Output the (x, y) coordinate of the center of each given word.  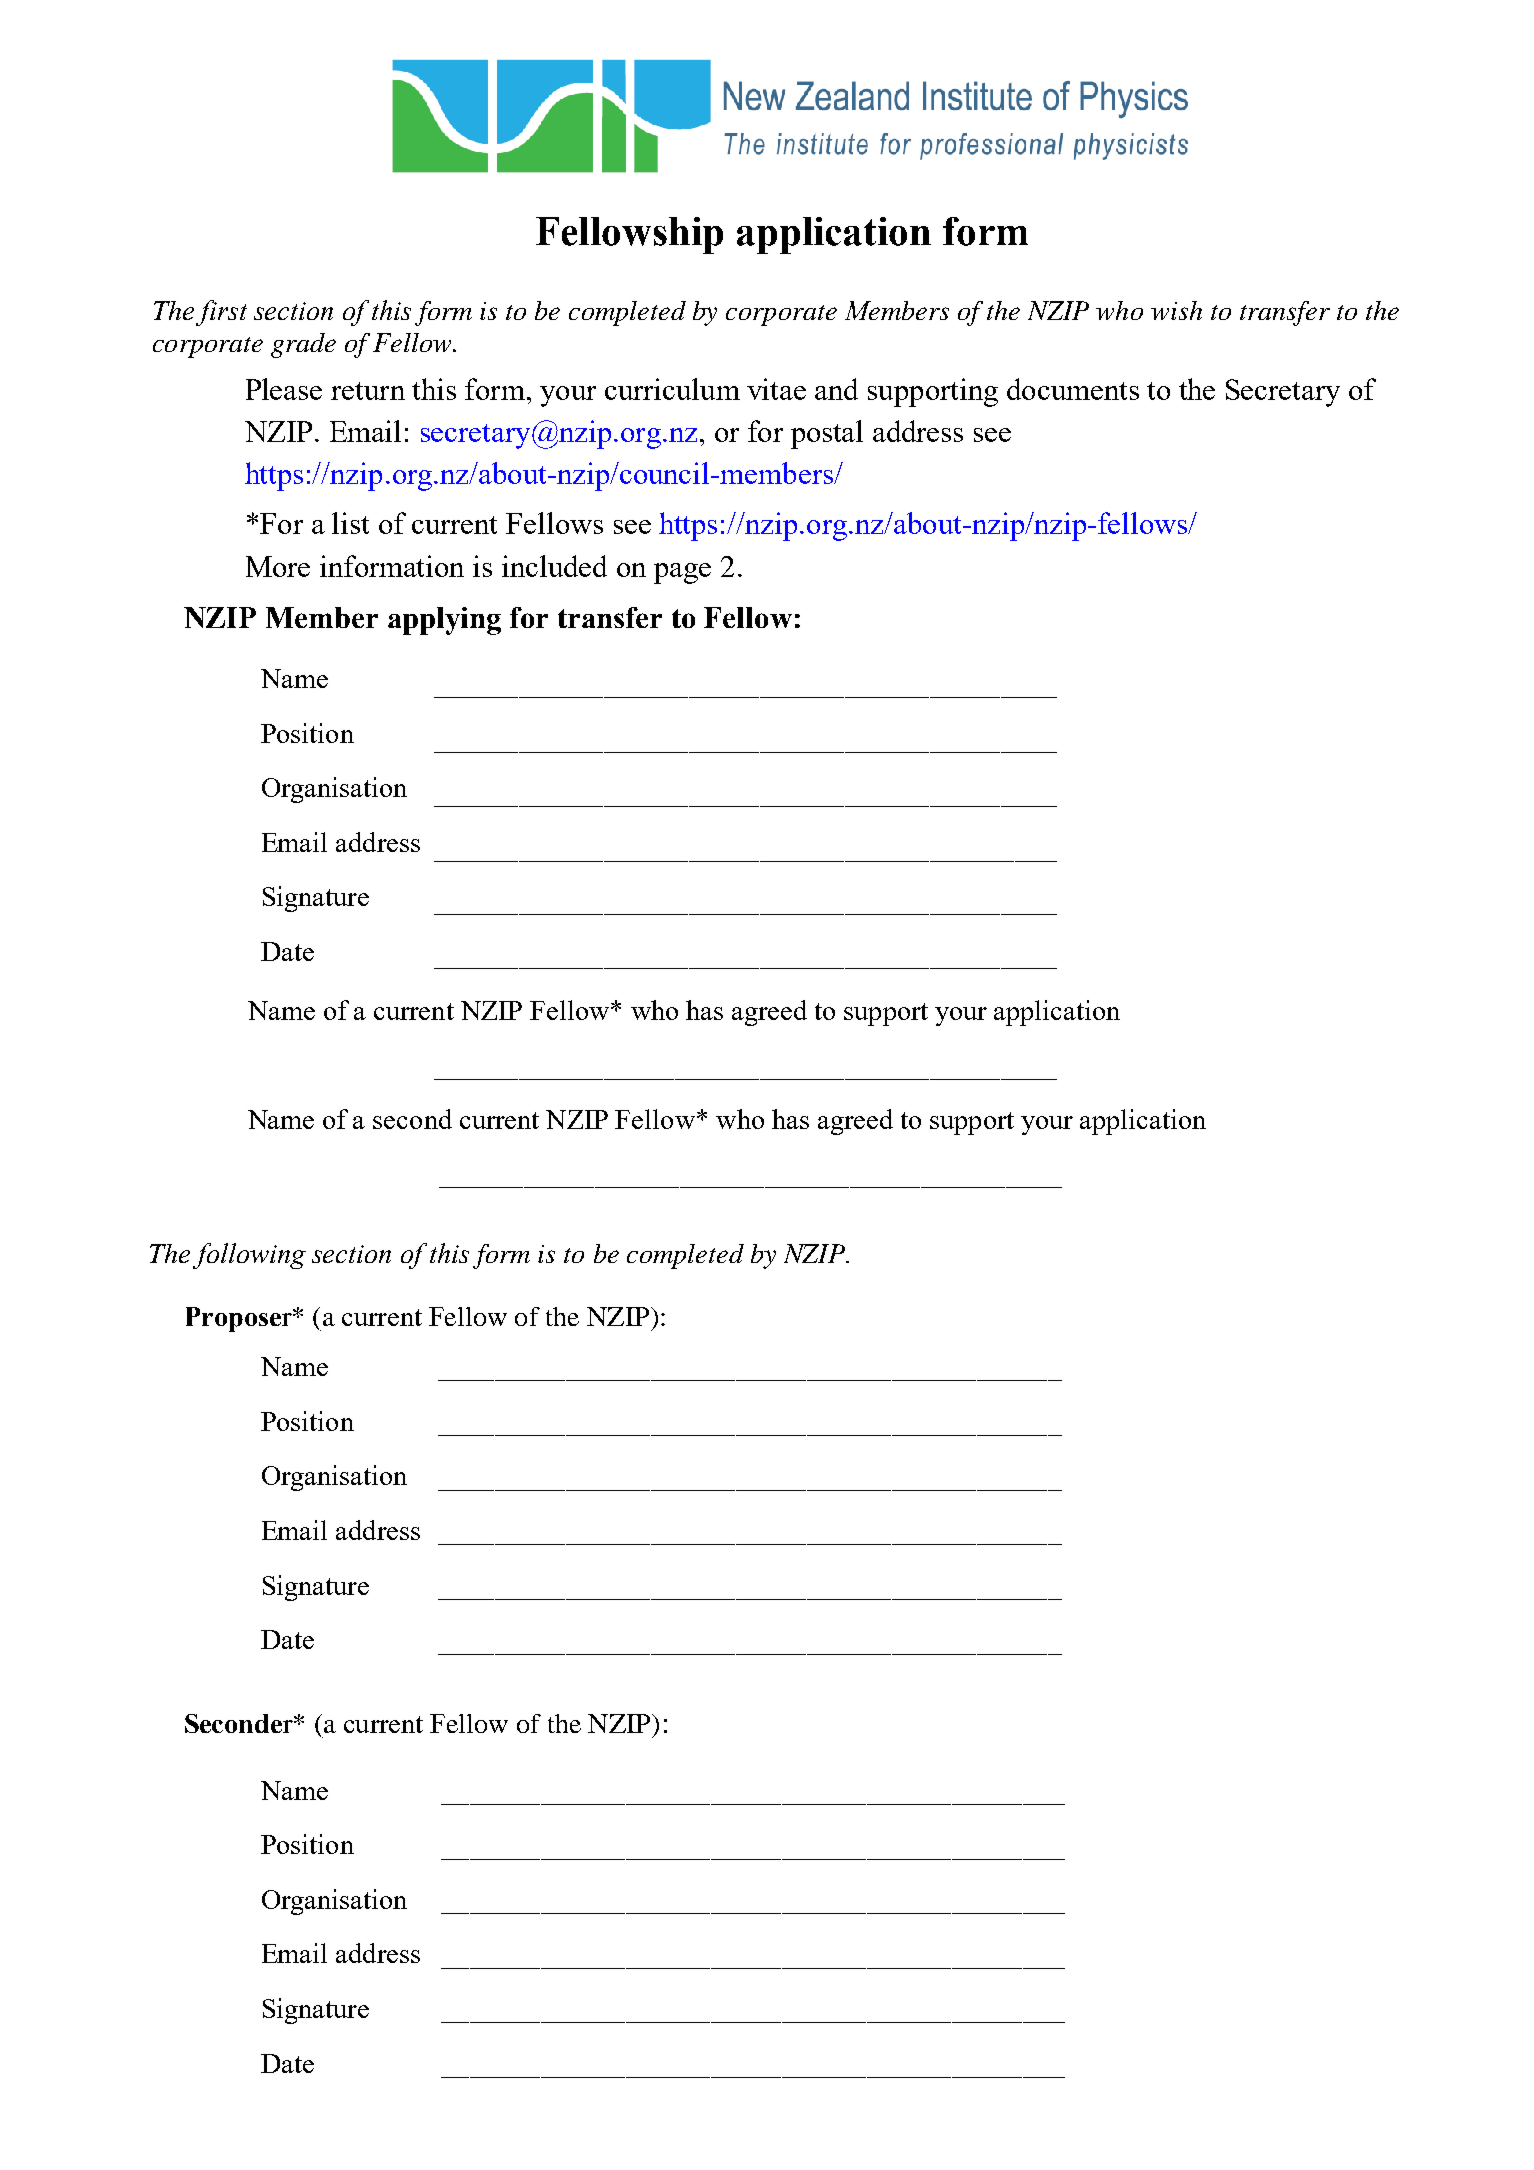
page (682, 573)
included (554, 566)
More (278, 566)
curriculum (672, 389)
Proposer (239, 1319)
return (368, 391)
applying (444, 621)
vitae (776, 389)
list (350, 523)
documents (1073, 389)
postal (827, 434)
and (836, 389)
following (249, 1256)
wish (1176, 310)
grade (303, 345)
